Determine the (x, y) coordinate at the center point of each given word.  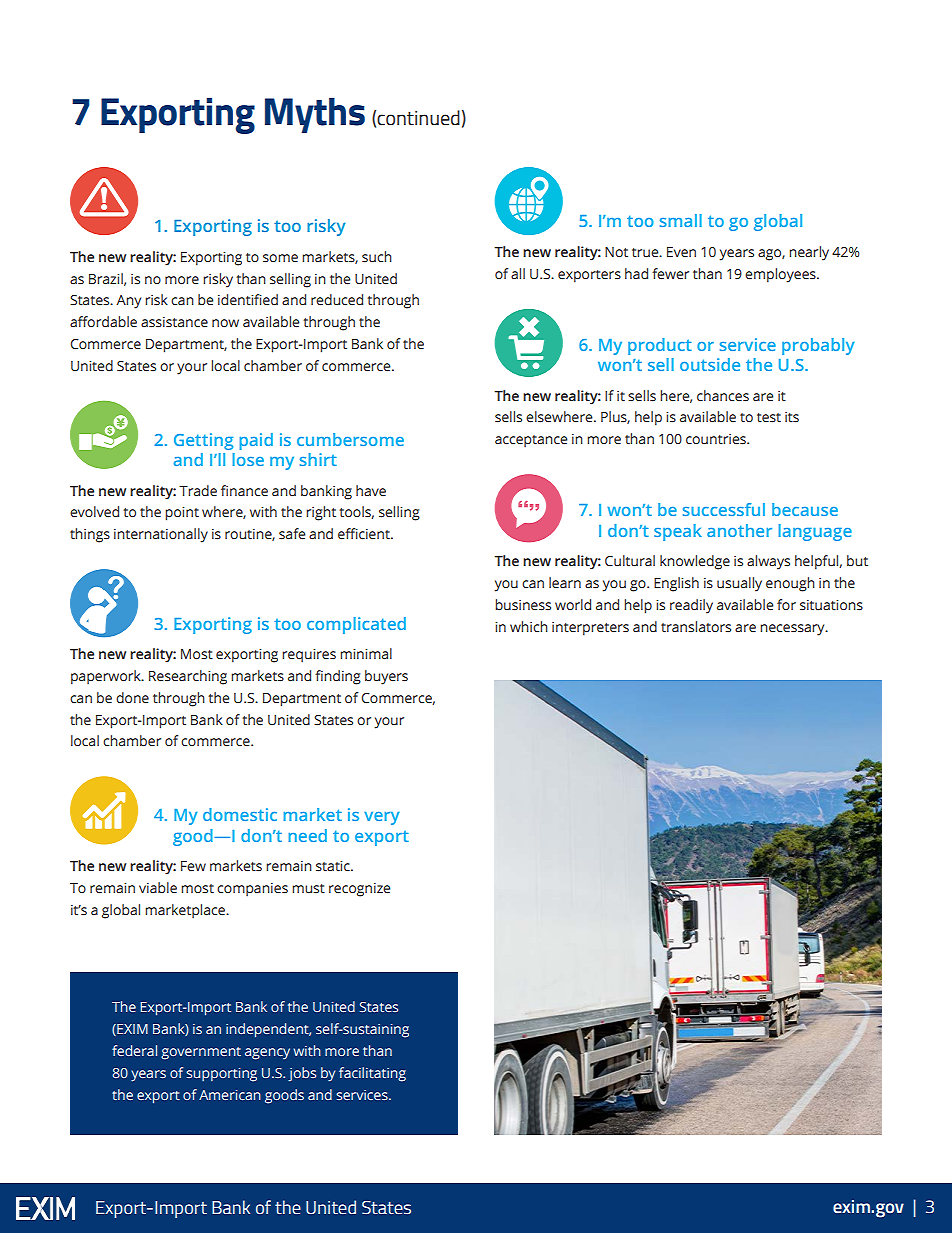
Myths (315, 115)
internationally (161, 535)
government (201, 1053)
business (523, 605)
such (377, 257)
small (681, 220)
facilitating (372, 1074)
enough (790, 584)
